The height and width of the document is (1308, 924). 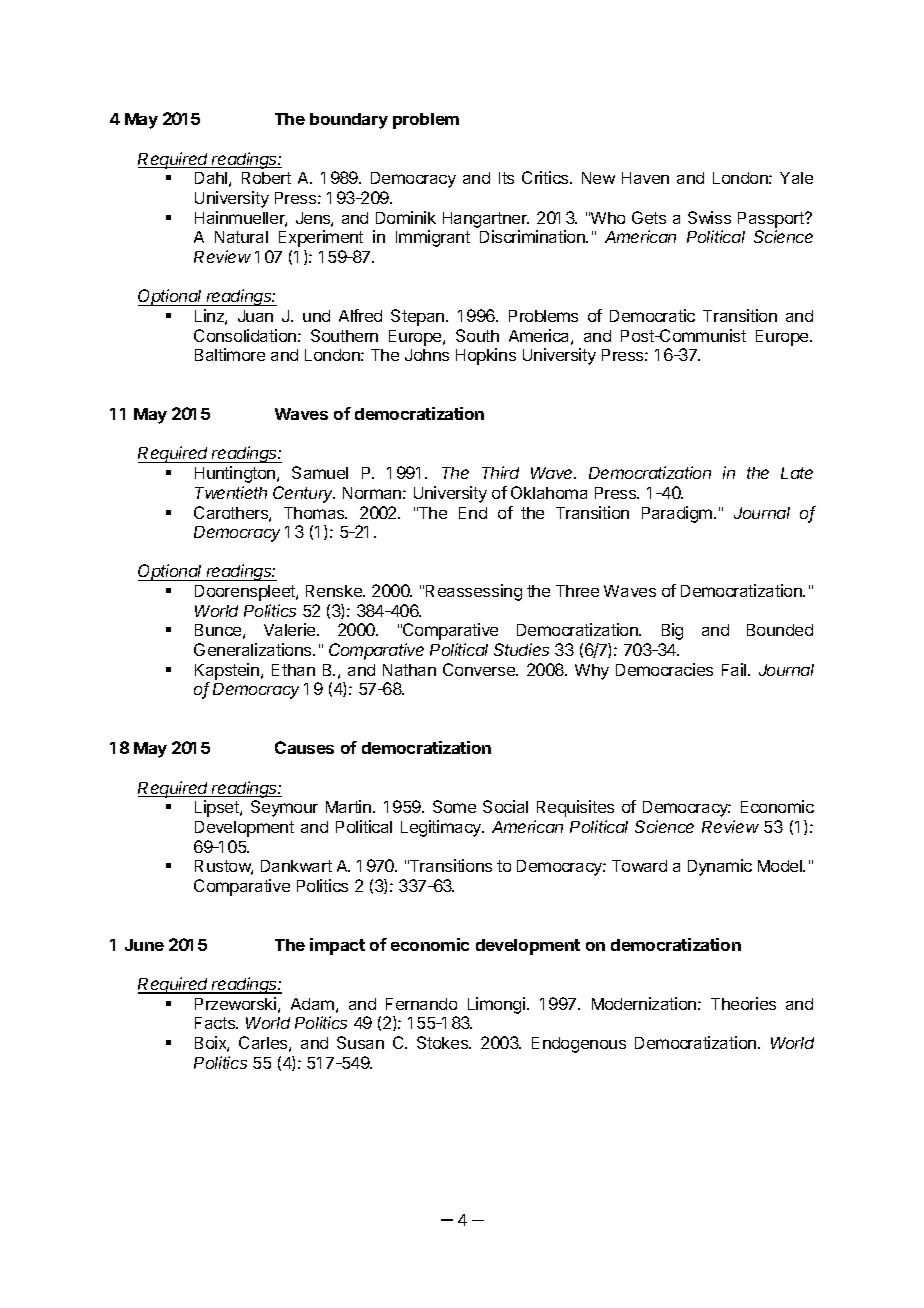 What do you see at coordinates (506, 178) in the document?
I see `Its` at bounding box center [506, 178].
